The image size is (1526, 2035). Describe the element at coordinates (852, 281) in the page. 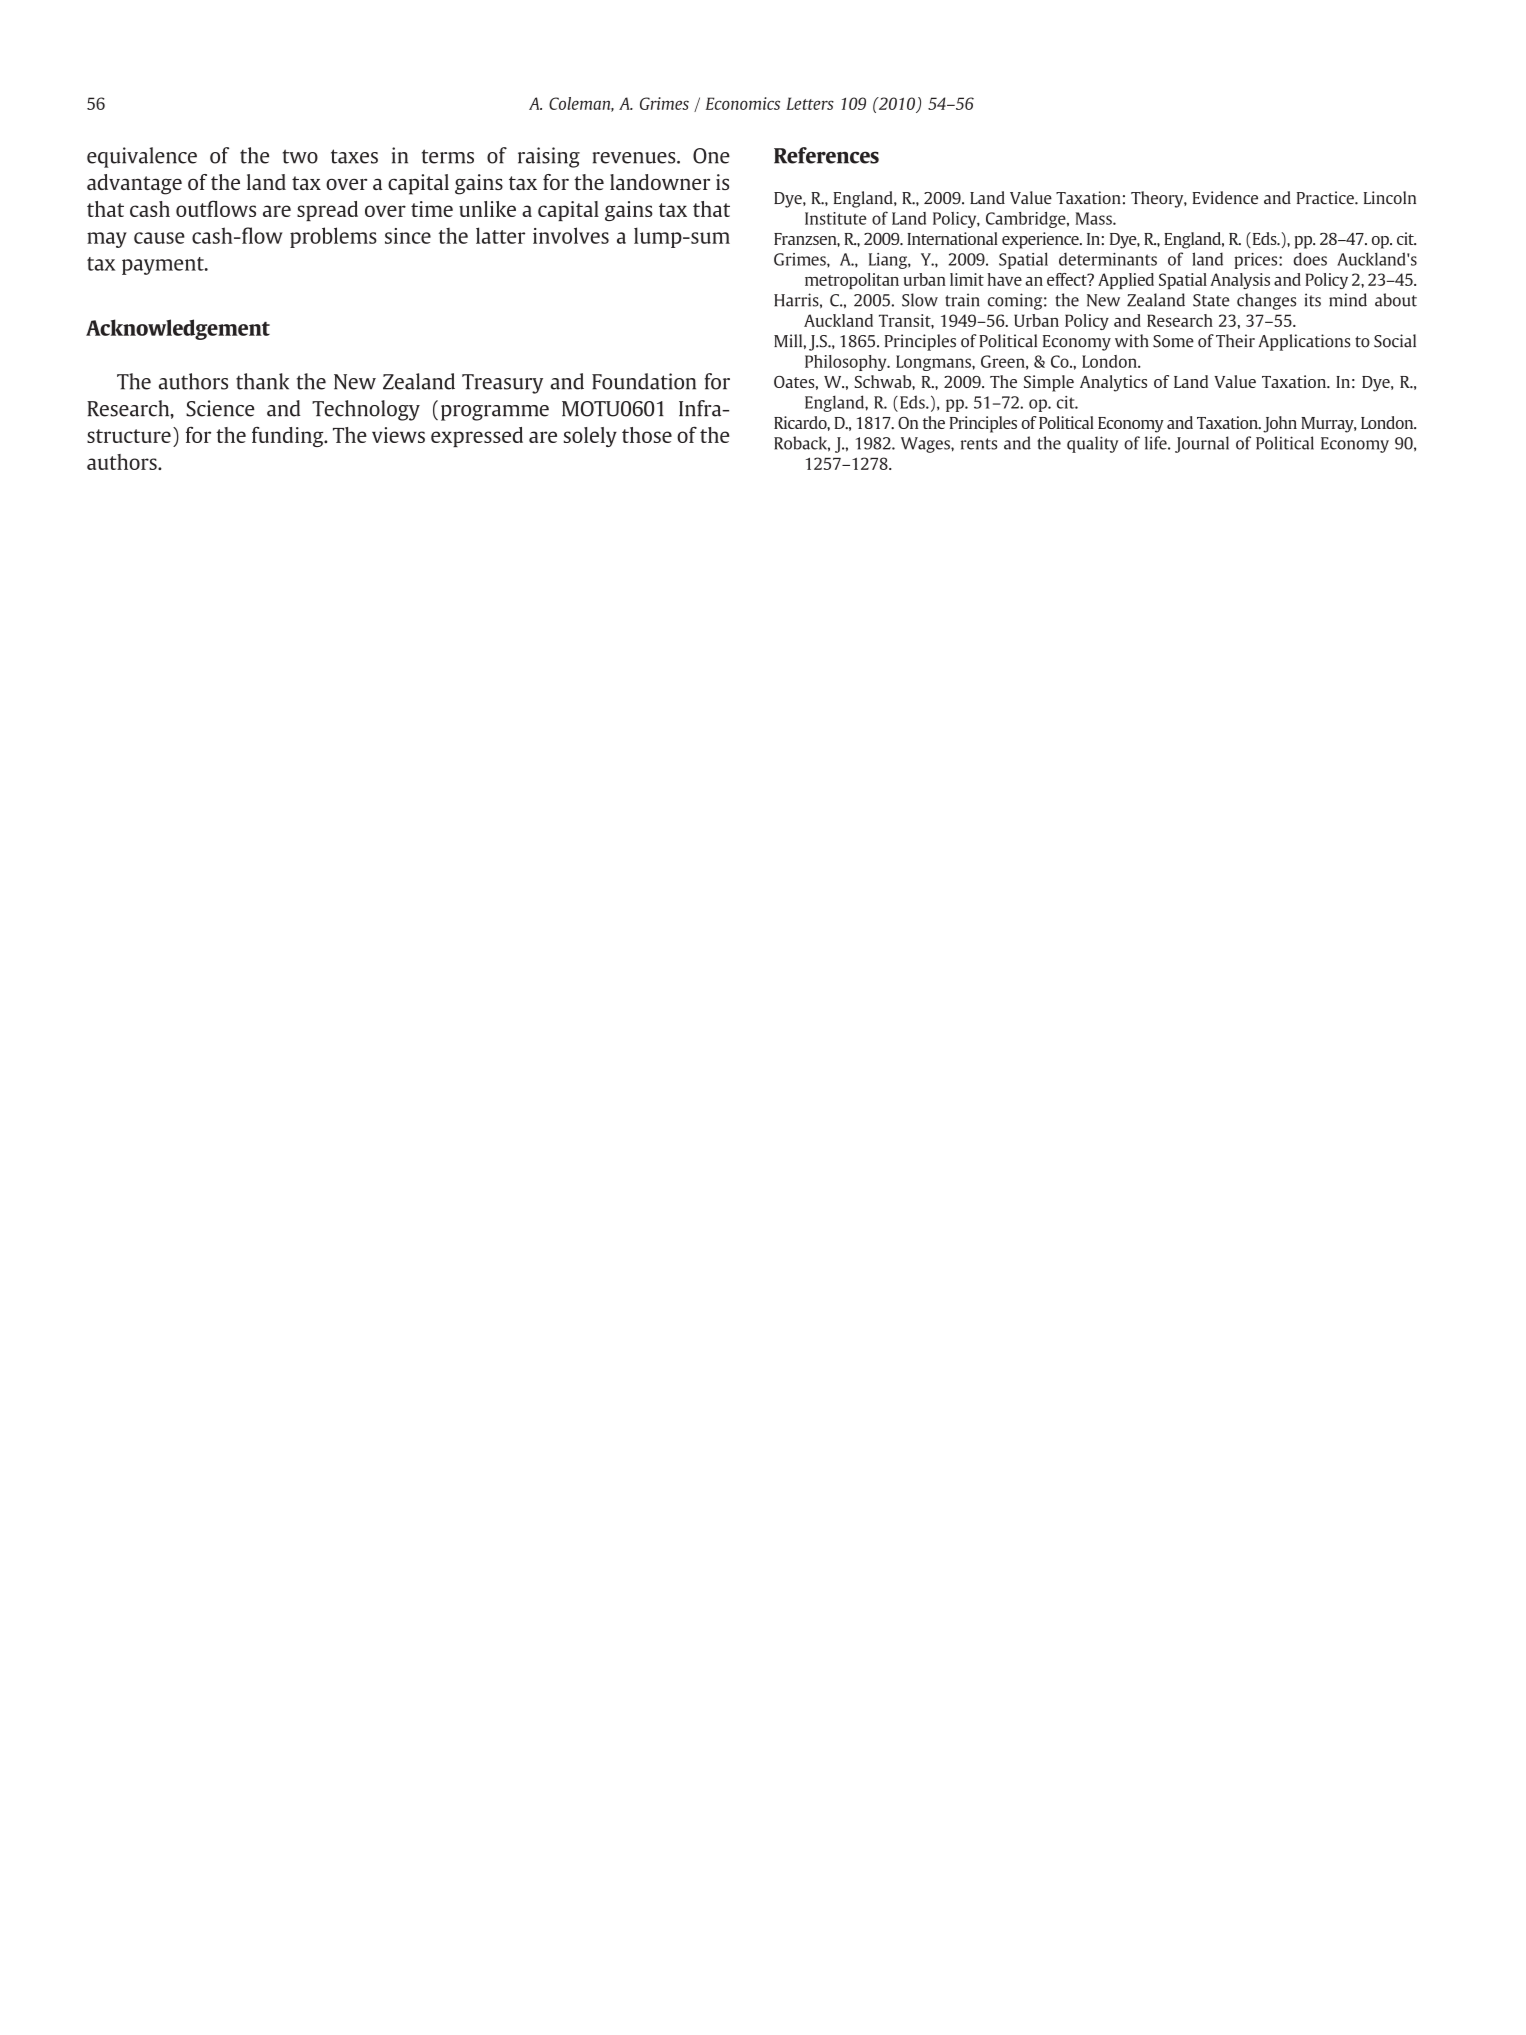

I see `metropolitan` at that location.
